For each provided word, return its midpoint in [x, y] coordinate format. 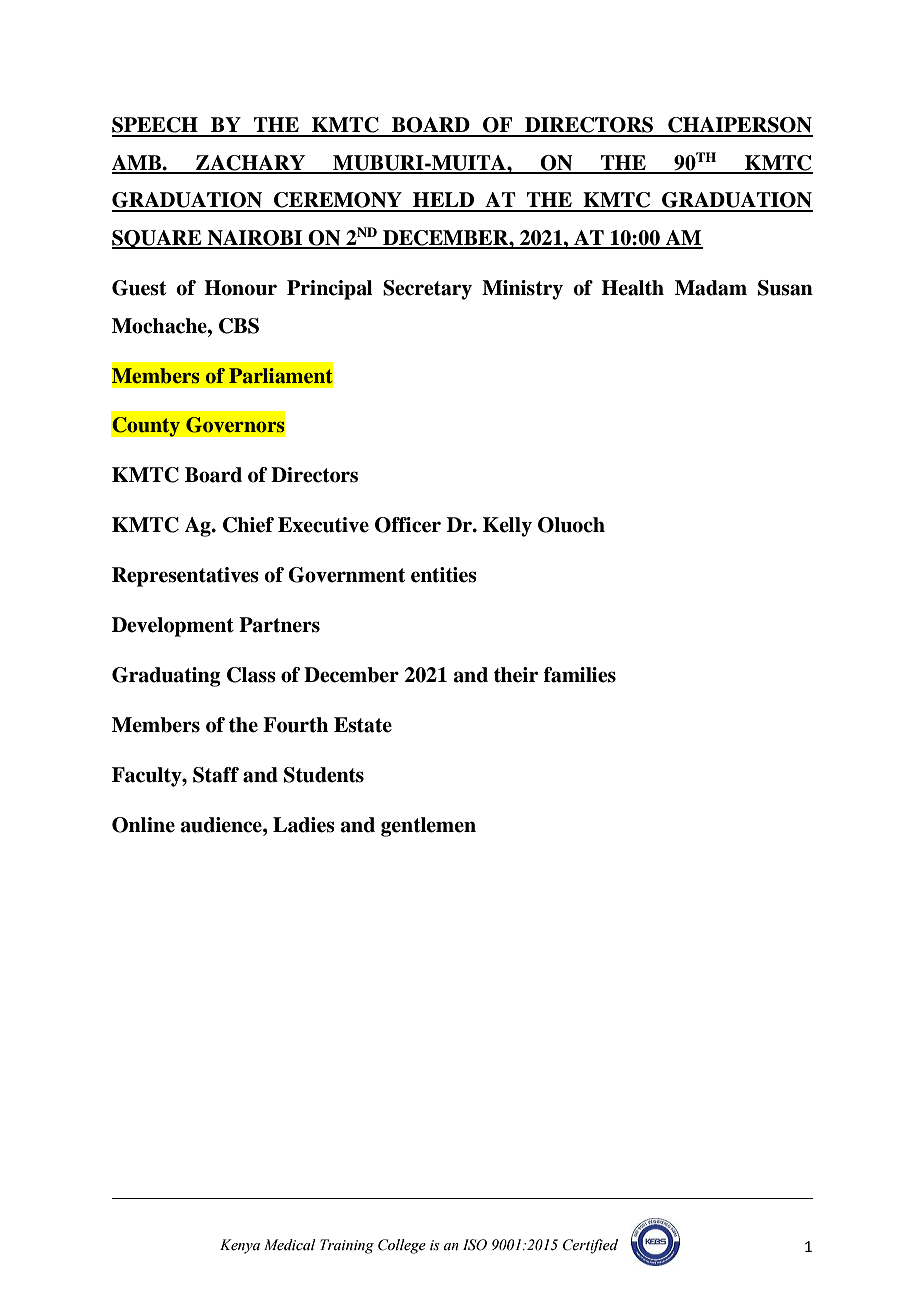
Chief [248, 525]
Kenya [240, 1246]
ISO [475, 1245]
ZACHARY [250, 164]
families [580, 675]
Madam [711, 288]
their [516, 675]
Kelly [507, 527]
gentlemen [428, 827]
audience [222, 825]
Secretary [427, 290]
